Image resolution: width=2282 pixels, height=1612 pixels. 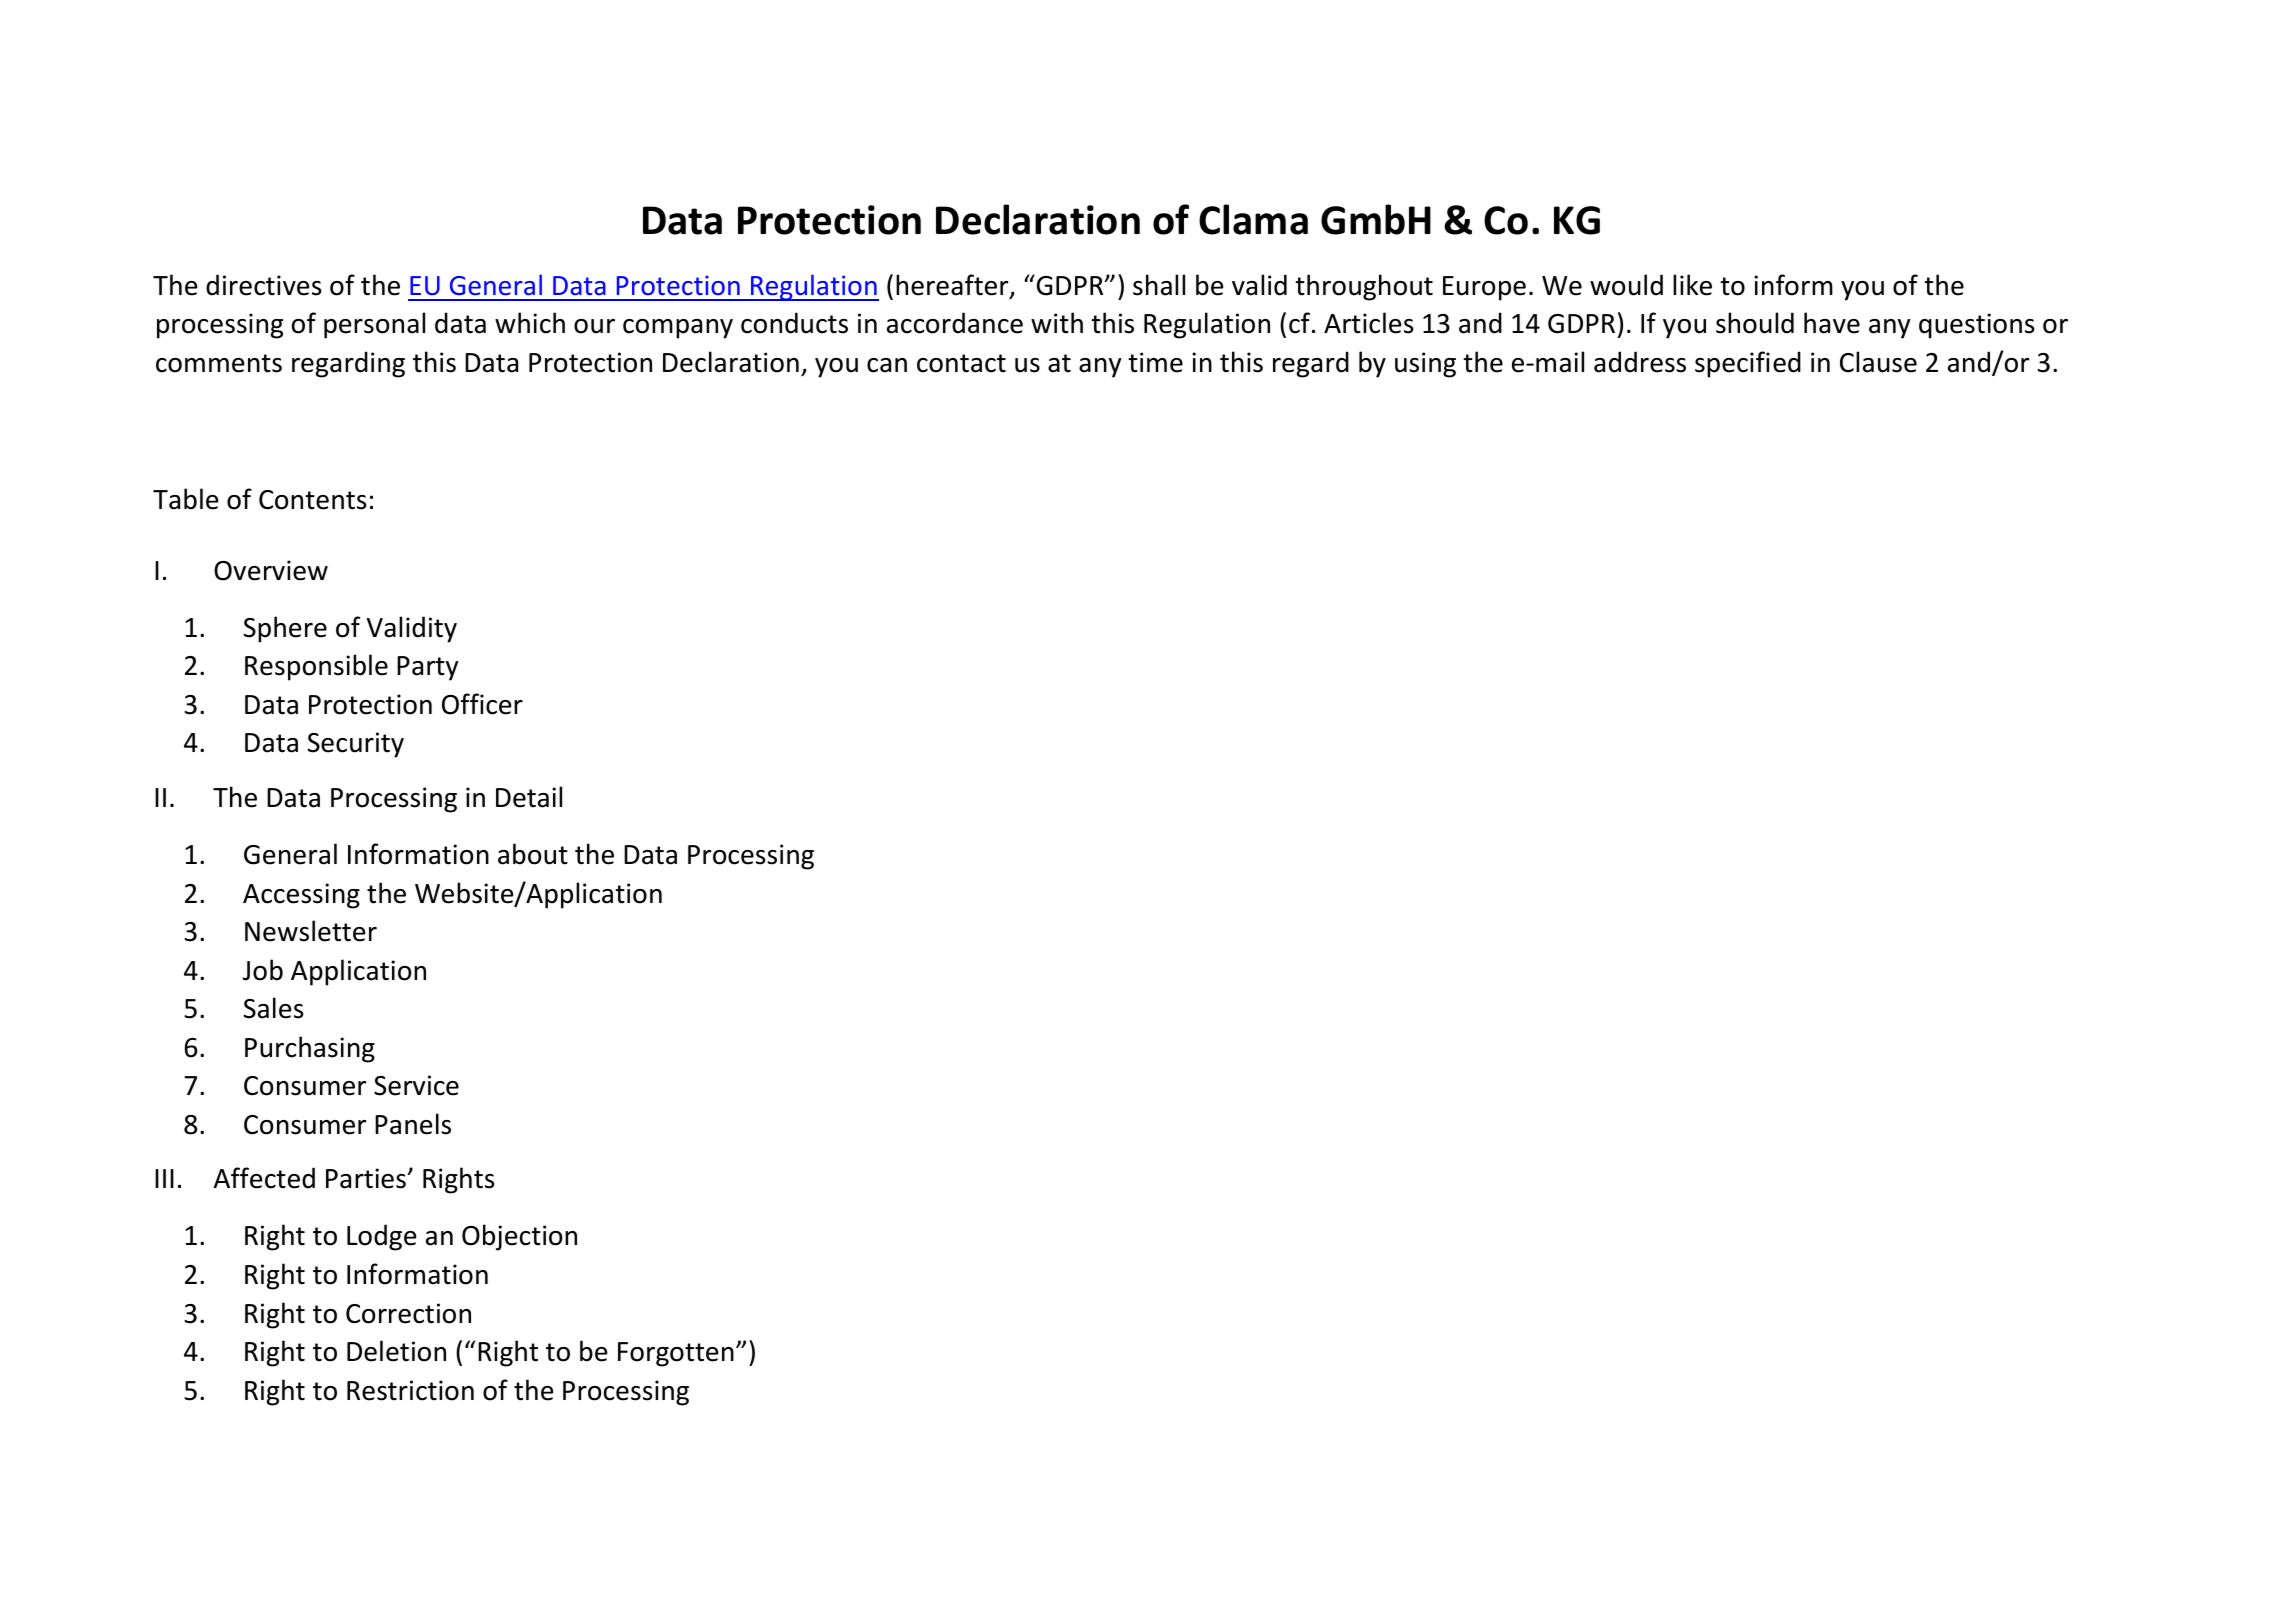 What do you see at coordinates (396, 1351) in the page?
I see `Deletion` at bounding box center [396, 1351].
